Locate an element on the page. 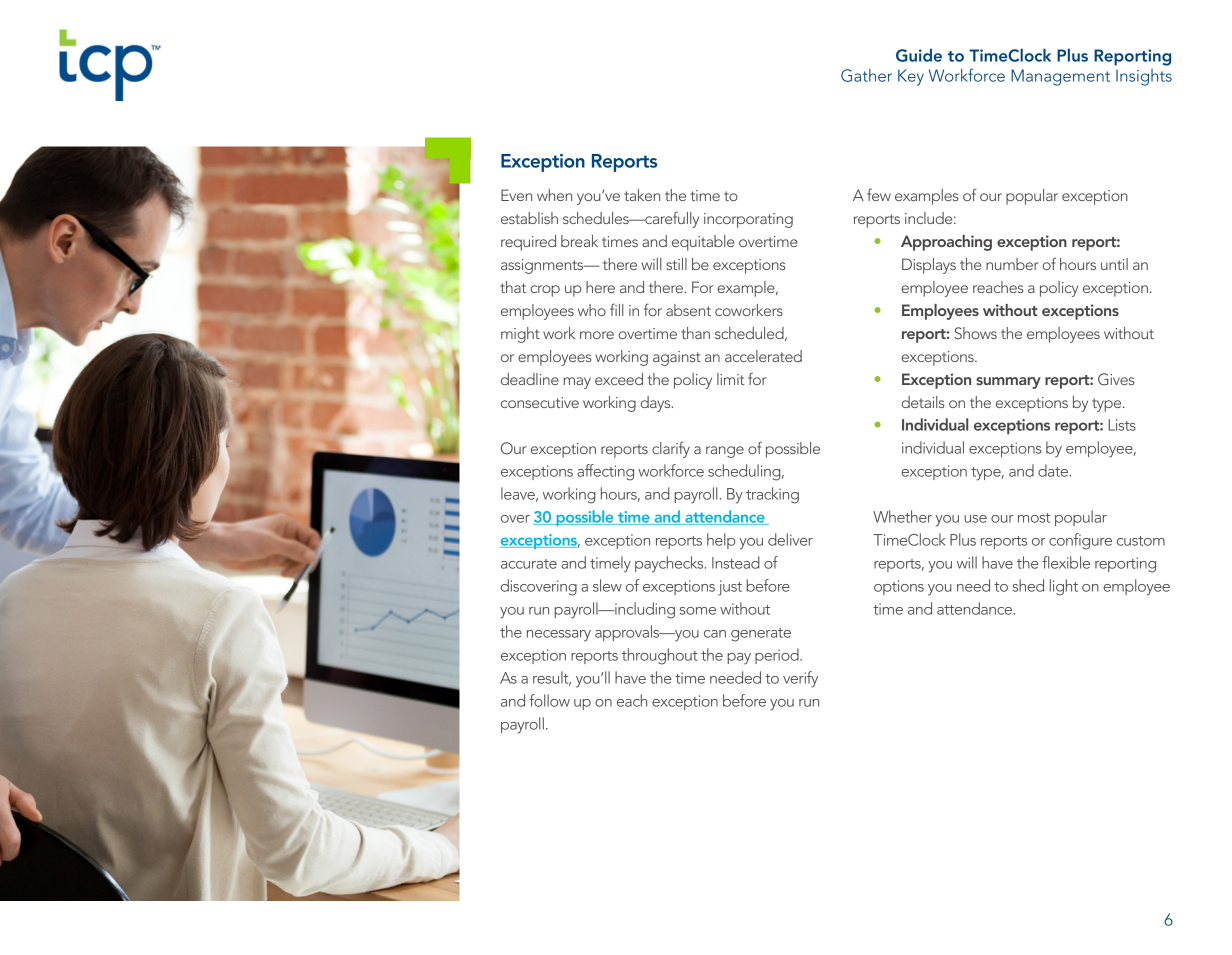 The image size is (1232, 955). affecting is located at coordinates (605, 472).
